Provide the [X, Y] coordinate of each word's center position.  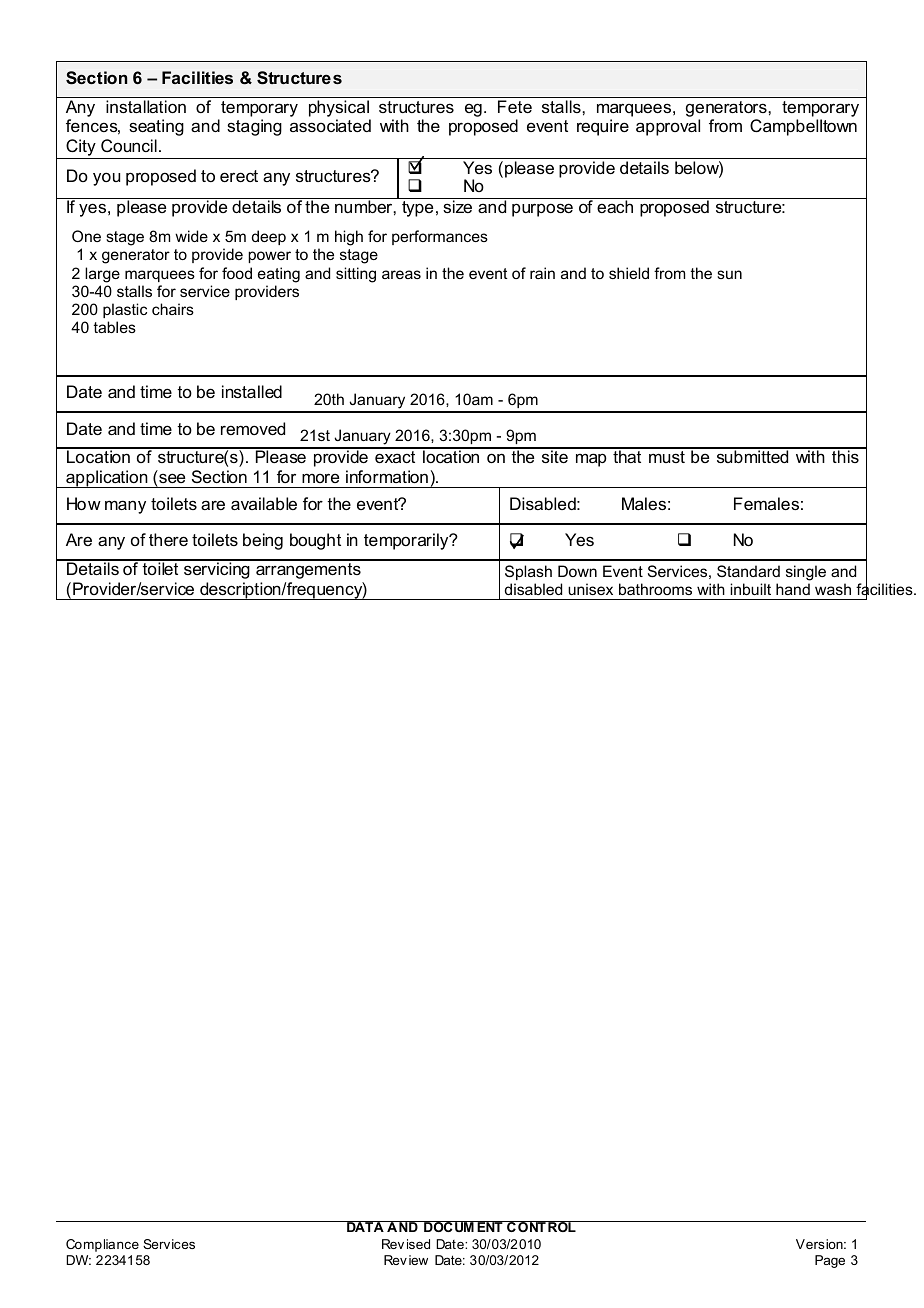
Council [129, 145]
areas [401, 274]
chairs [173, 309]
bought [315, 541]
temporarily [407, 541]
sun [729, 274]
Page [830, 1261]
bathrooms [655, 589]
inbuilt [750, 589]
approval [668, 127]
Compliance [102, 1245]
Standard [748, 571]
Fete [515, 106]
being [263, 541]
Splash [528, 572]
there [168, 539]
